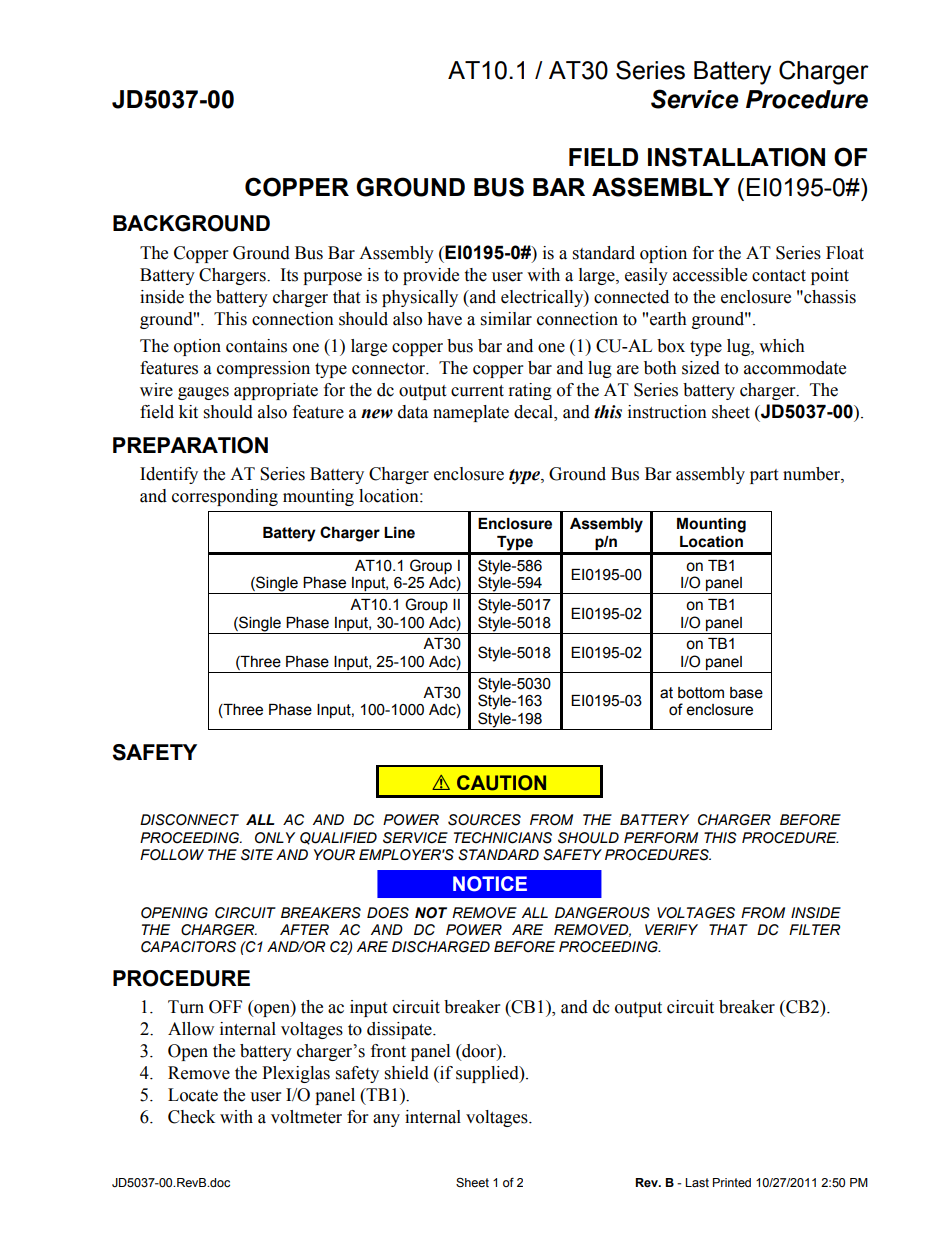  Describe the element at coordinates (289, 275) in the page. I see `Its` at that location.
